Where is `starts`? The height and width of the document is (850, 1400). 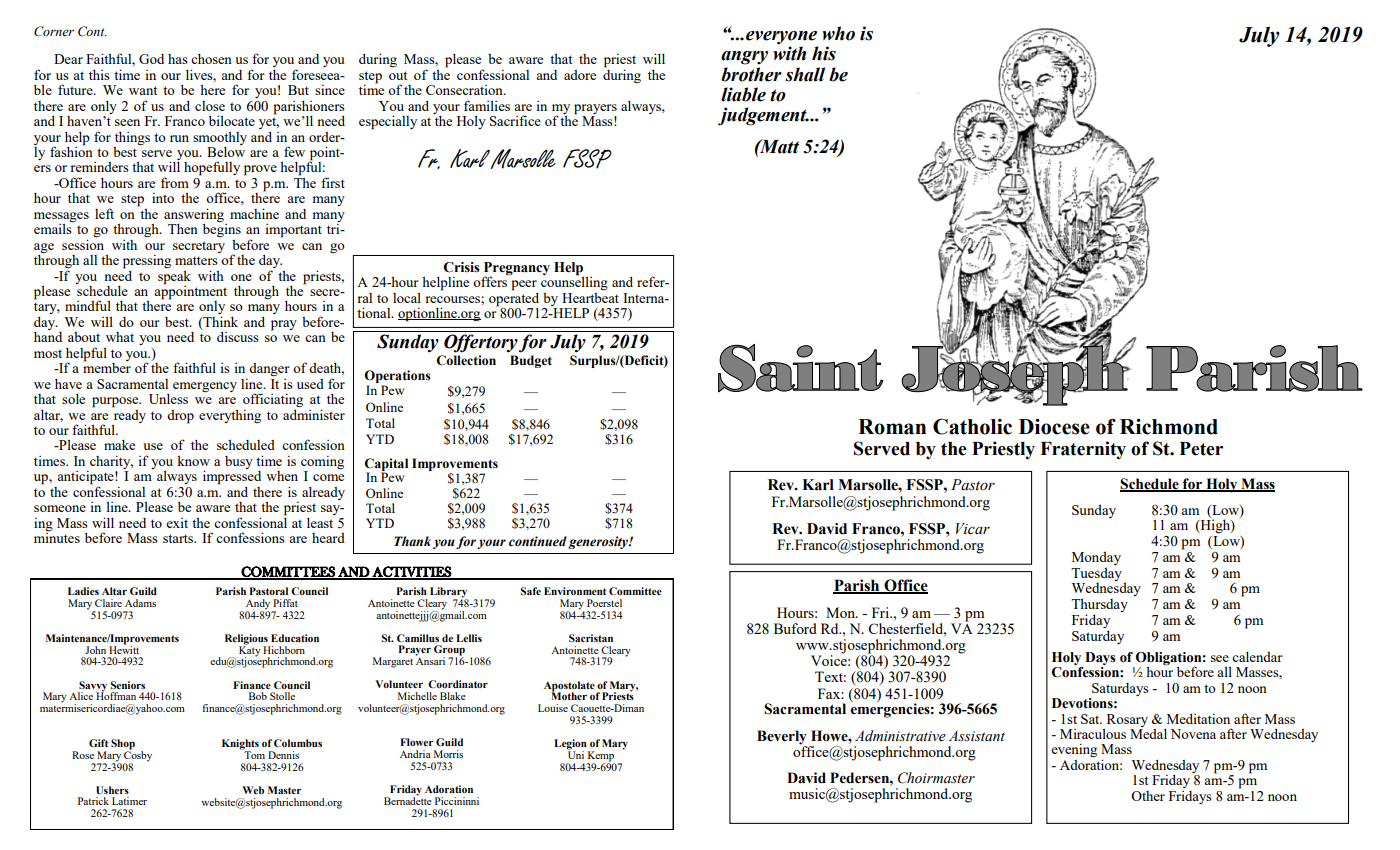 starts is located at coordinates (179, 538).
